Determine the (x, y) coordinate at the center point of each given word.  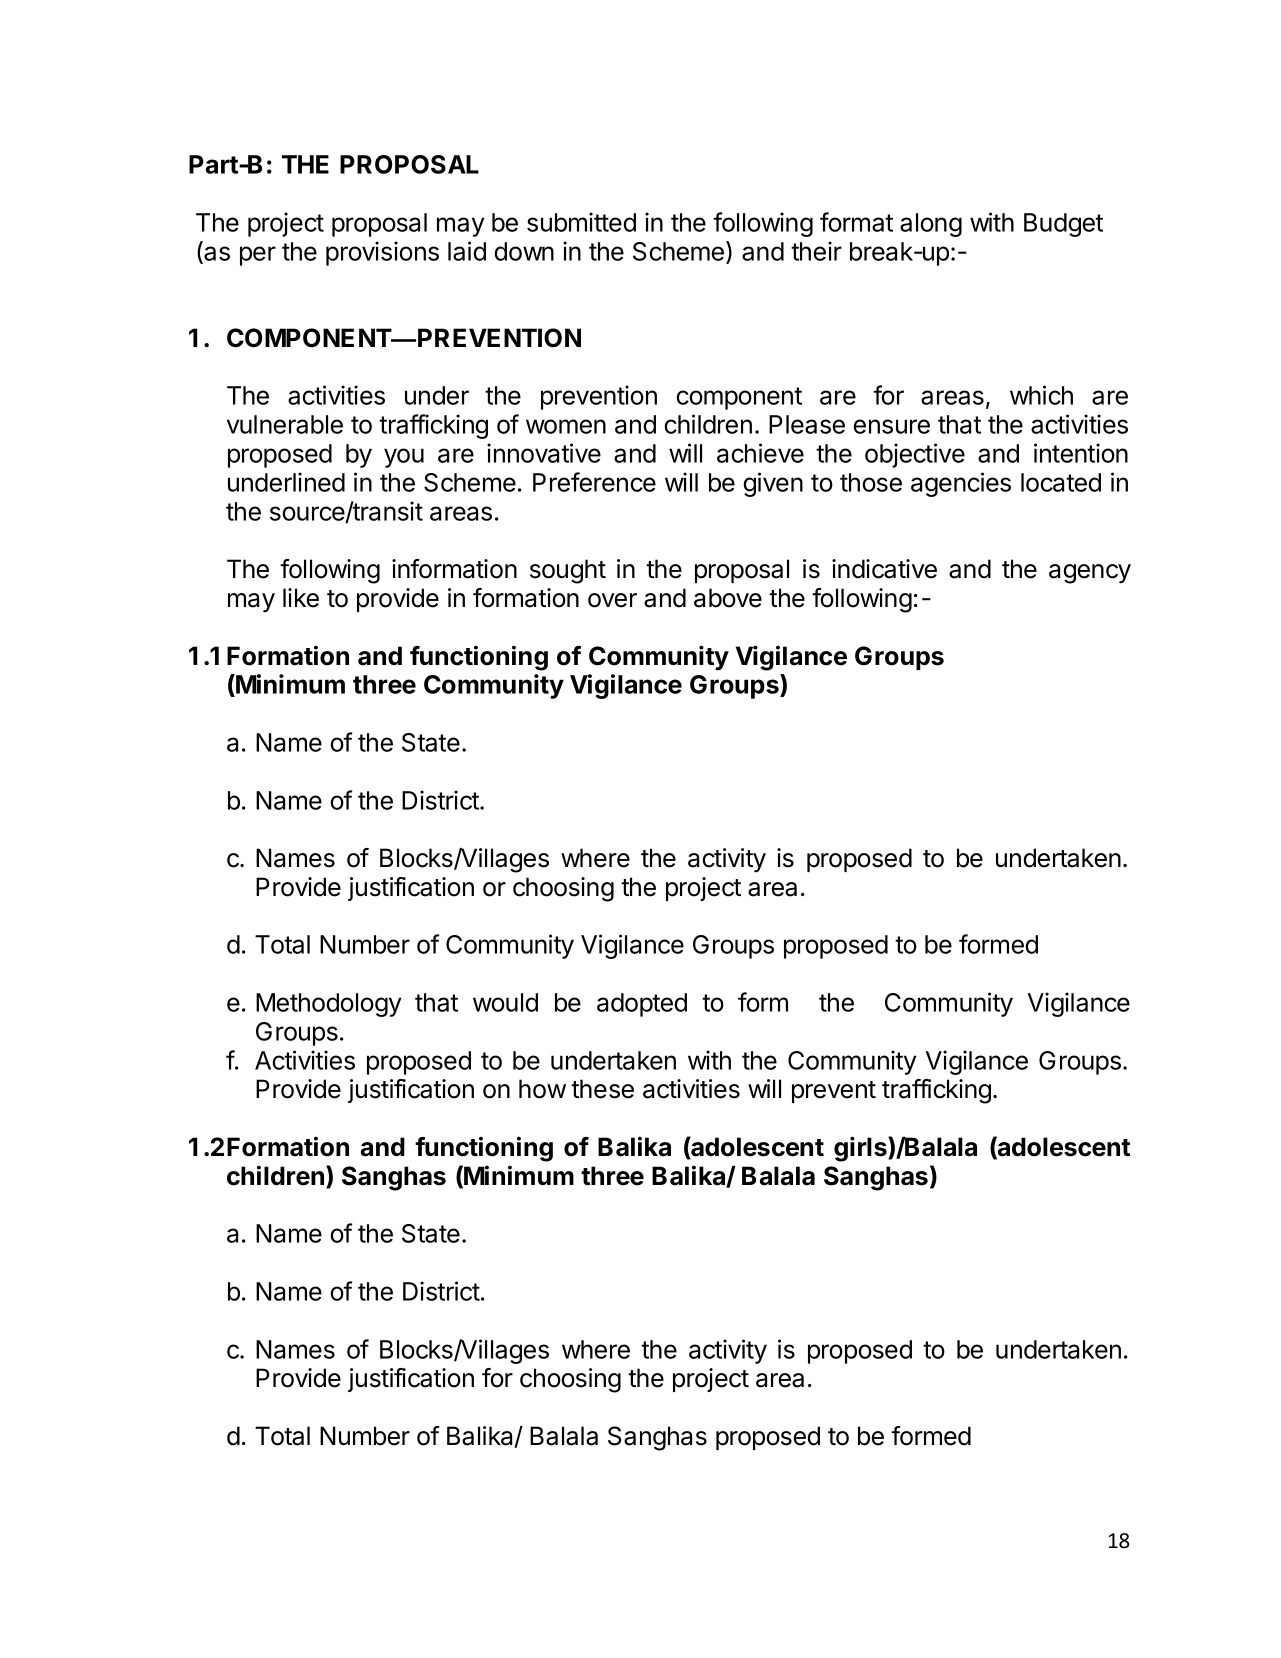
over (612, 600)
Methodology (328, 1005)
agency (1090, 574)
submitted (581, 222)
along (931, 225)
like (301, 598)
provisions (382, 253)
